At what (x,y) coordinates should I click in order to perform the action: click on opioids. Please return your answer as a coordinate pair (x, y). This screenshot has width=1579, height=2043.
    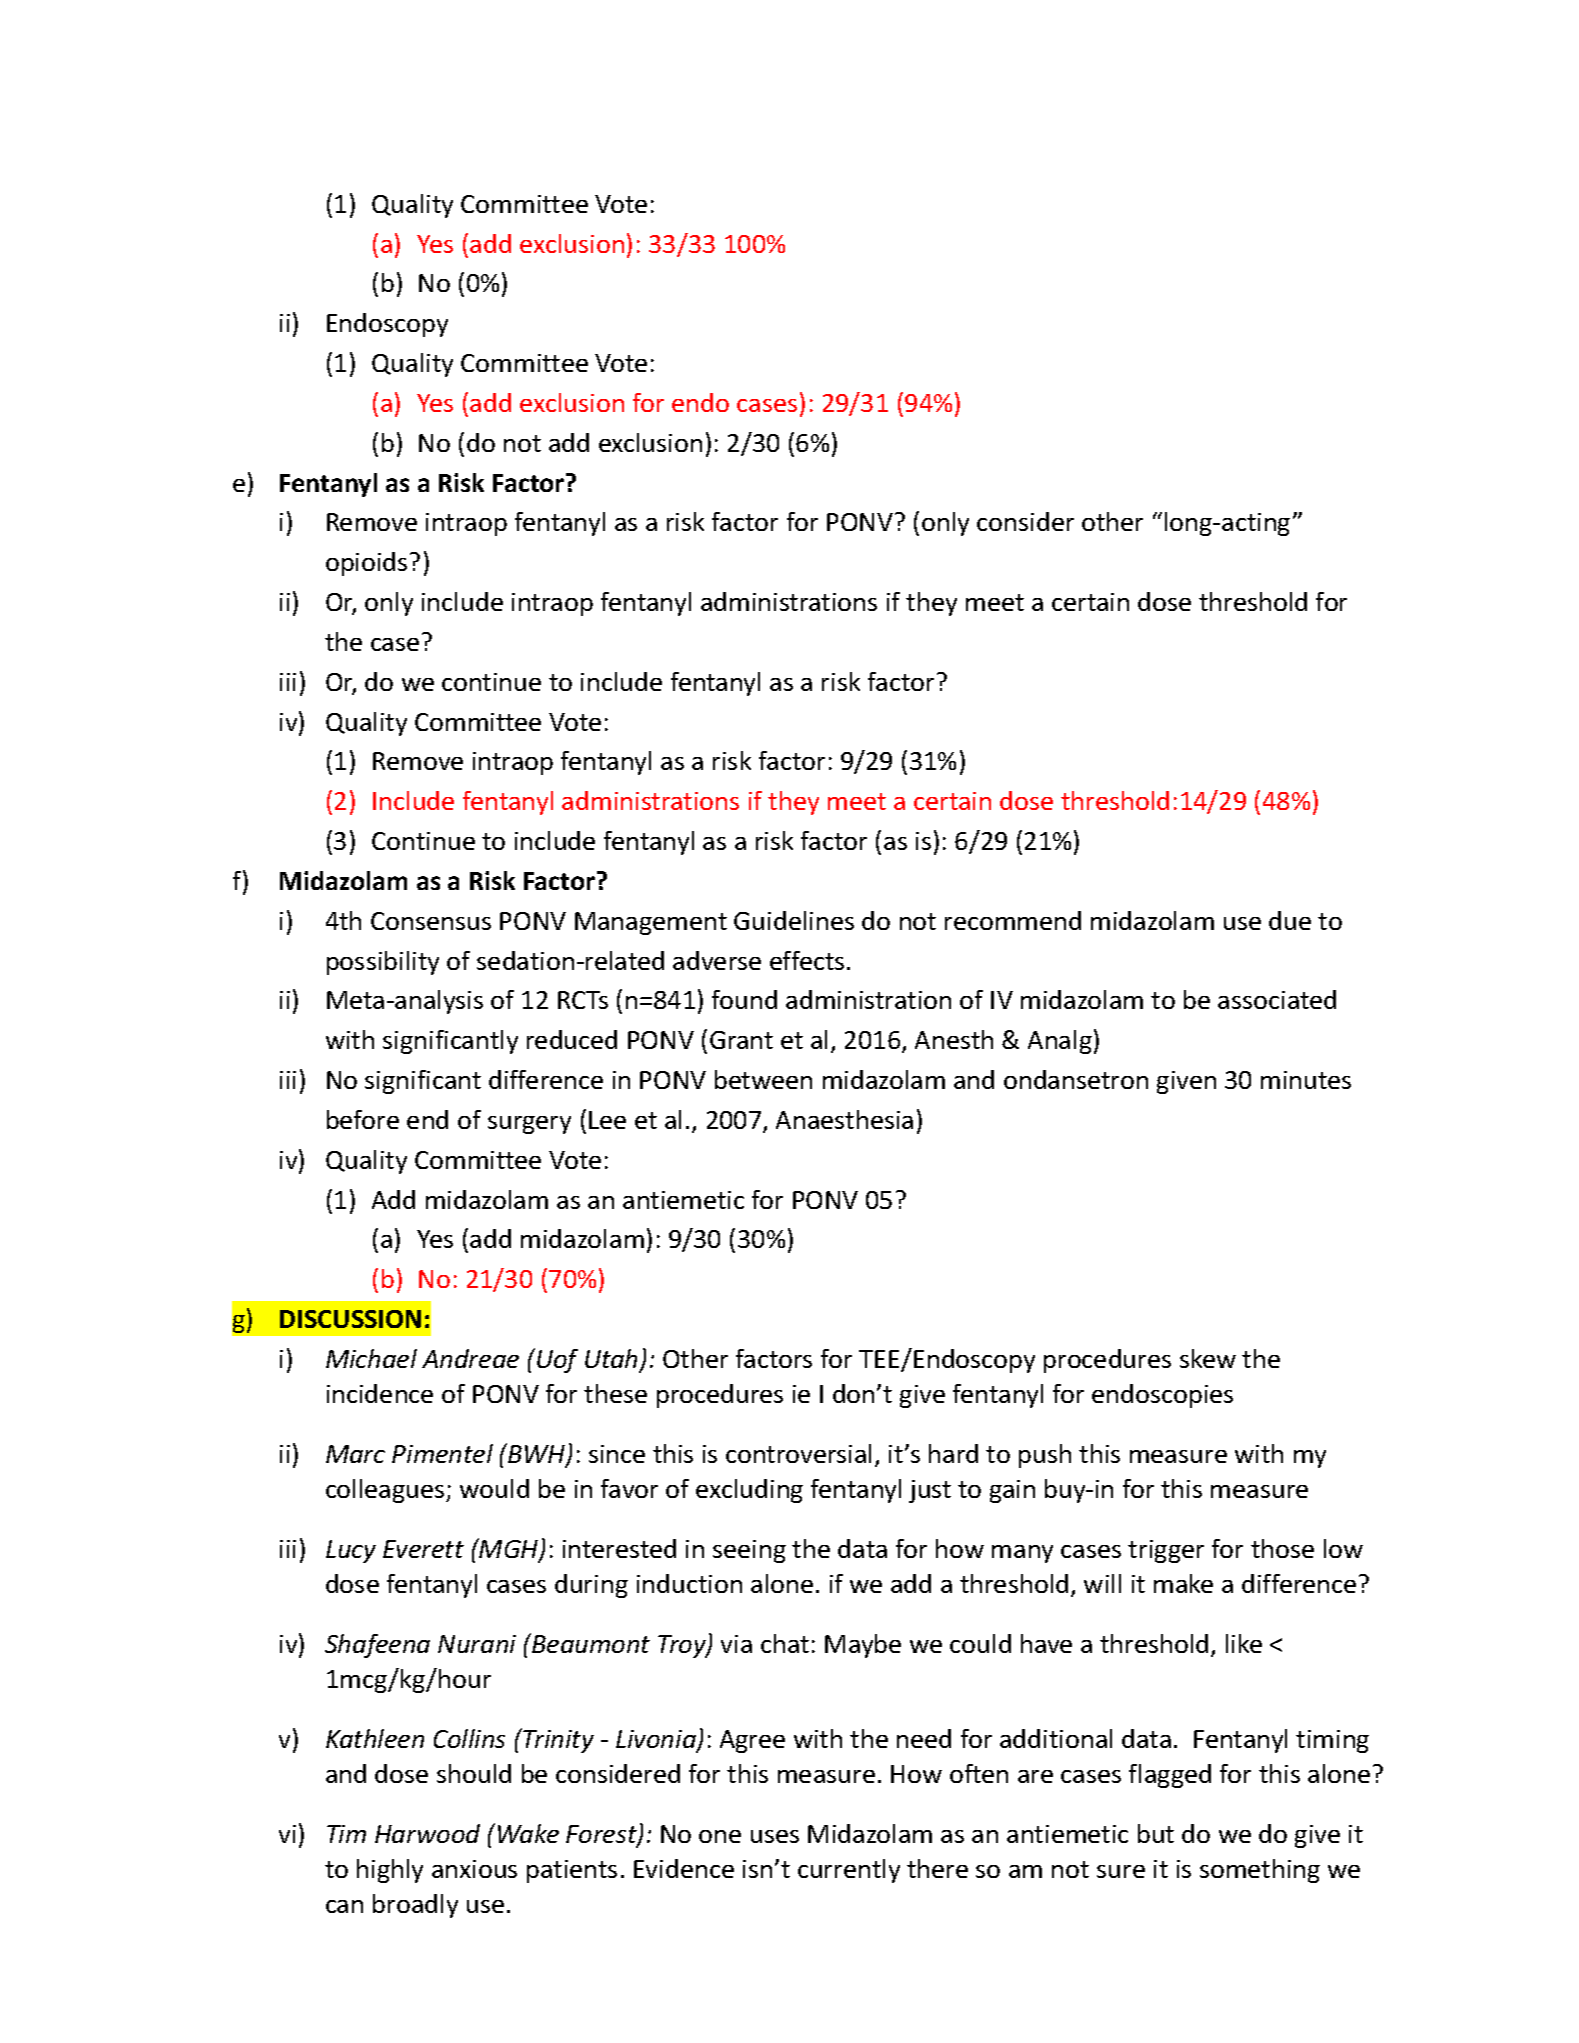
    Looking at the image, I should click on (366, 564).
